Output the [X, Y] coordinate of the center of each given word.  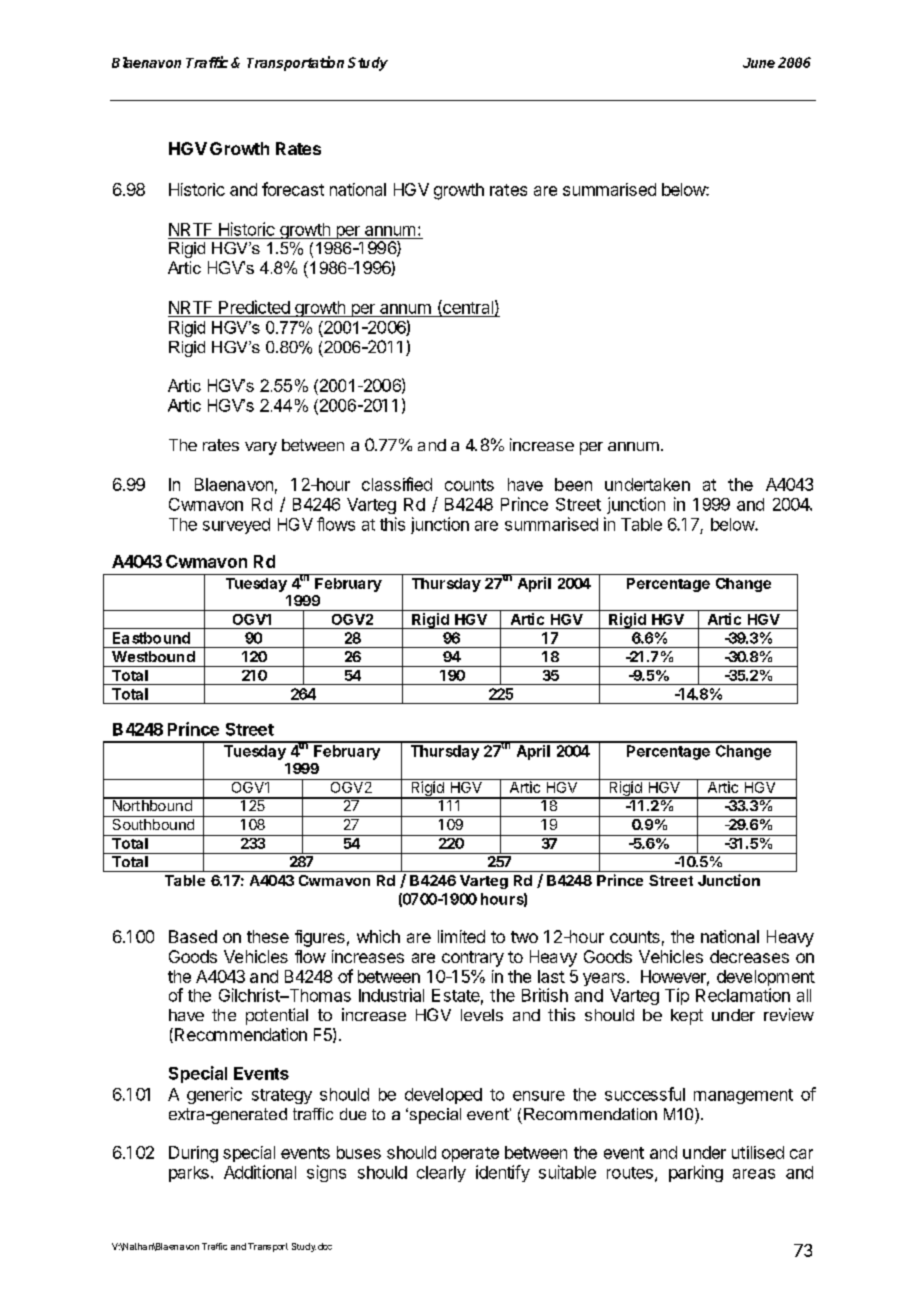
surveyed [236, 526]
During [193, 1154]
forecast [293, 189]
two [524, 937]
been [573, 484]
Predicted [254, 307]
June [759, 63]
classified [397, 484]
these [268, 936]
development [766, 979]
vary [261, 448]
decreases [749, 956]
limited [461, 936]
